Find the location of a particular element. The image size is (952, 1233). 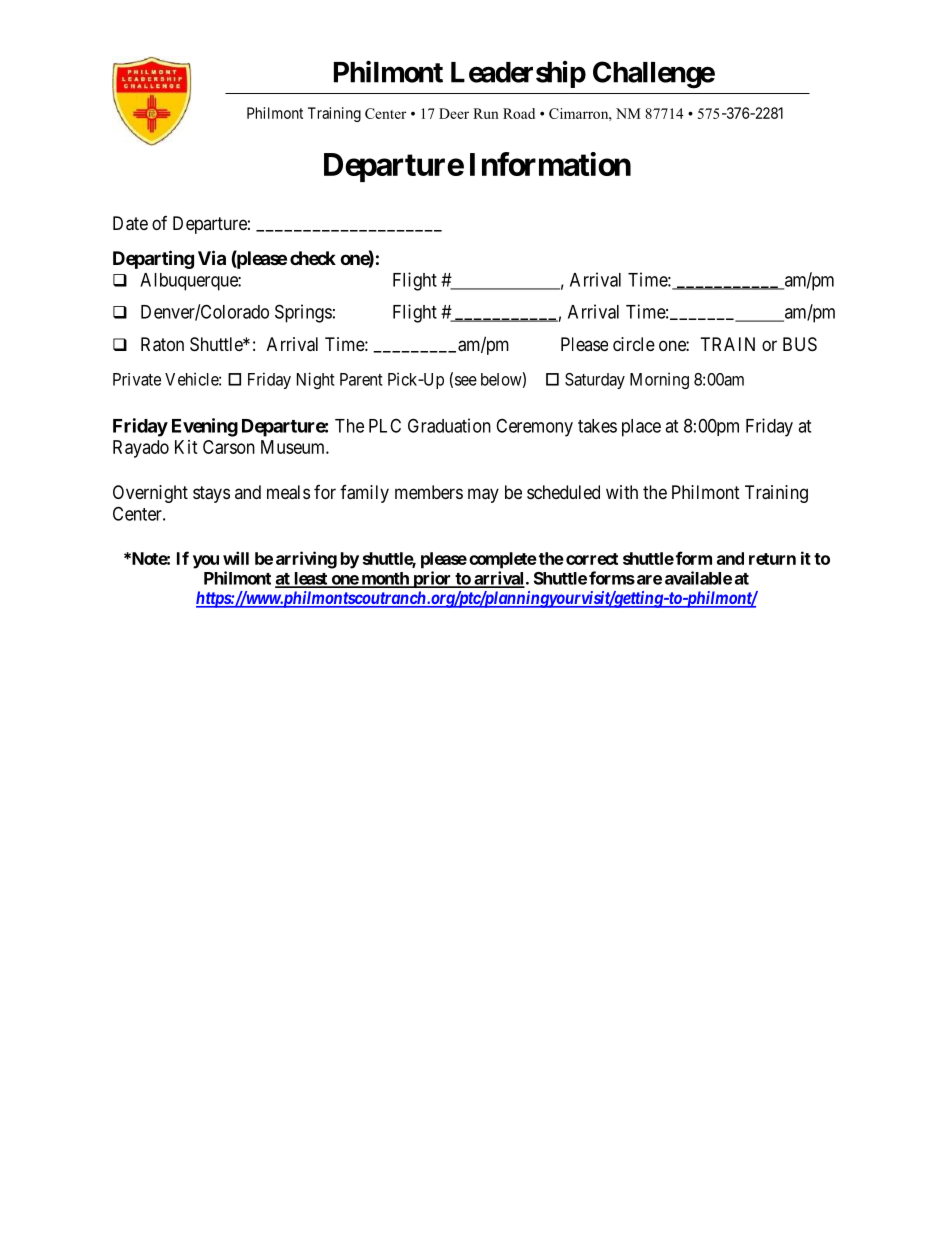

Graduation is located at coordinates (449, 425).
